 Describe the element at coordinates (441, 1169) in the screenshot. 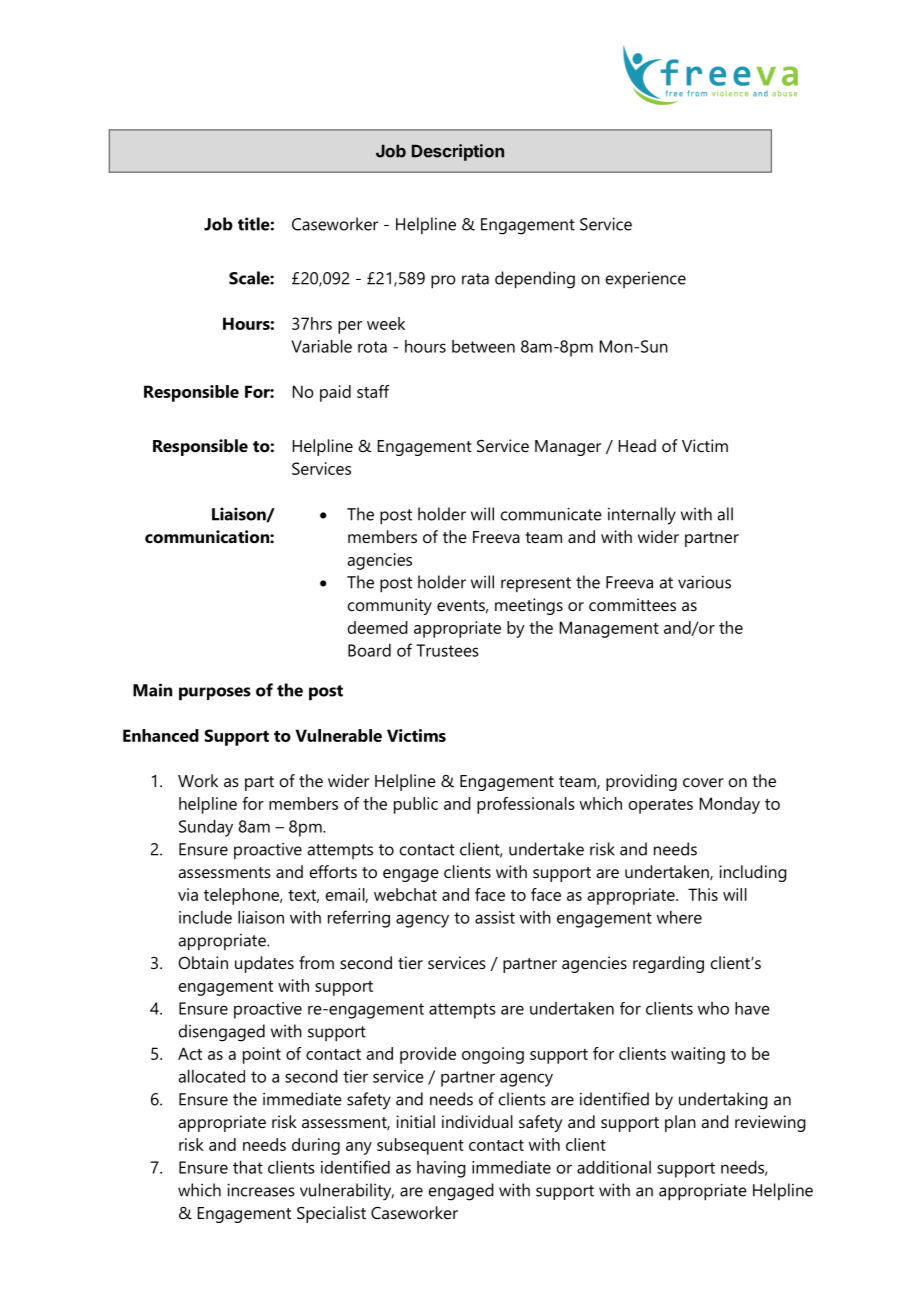

I see `having` at that location.
